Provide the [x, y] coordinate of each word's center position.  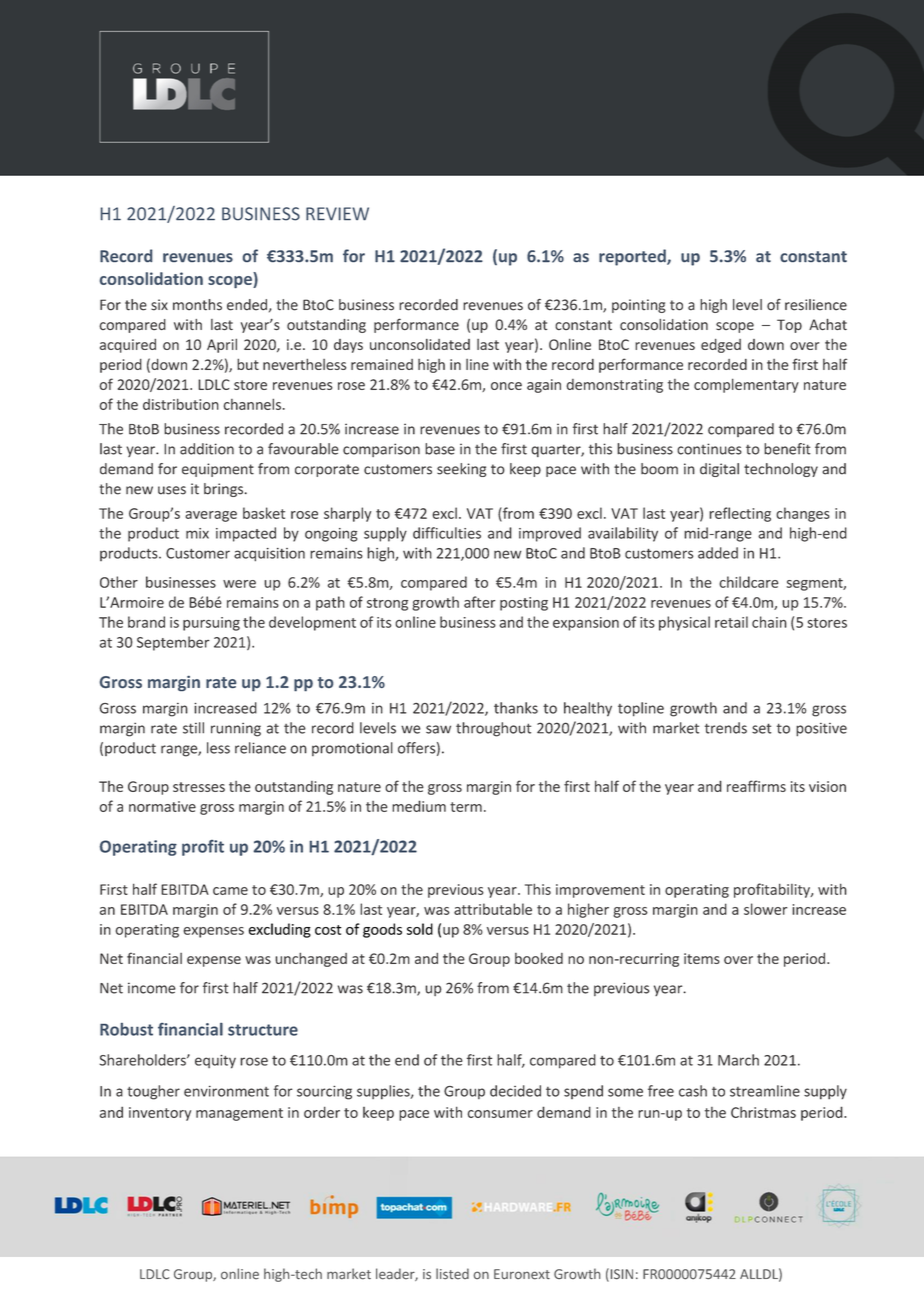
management [239, 1114]
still [193, 728]
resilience [816, 305]
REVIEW [337, 214]
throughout [493, 729]
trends [726, 728]
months [197, 305]
